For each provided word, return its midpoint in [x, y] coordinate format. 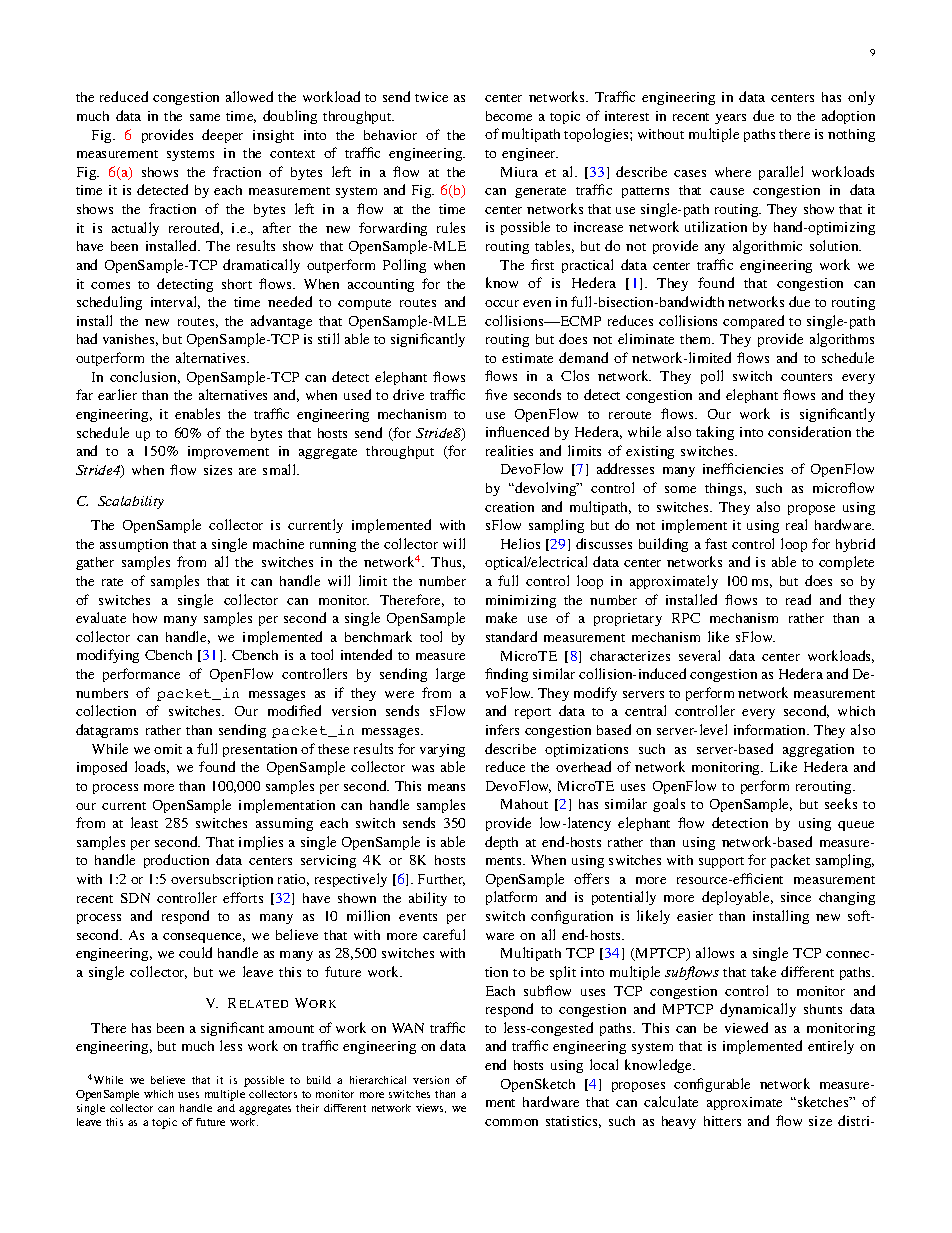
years [730, 119]
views [431, 1108]
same [205, 117]
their [307, 1108]
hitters [722, 1121]
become [509, 116]
